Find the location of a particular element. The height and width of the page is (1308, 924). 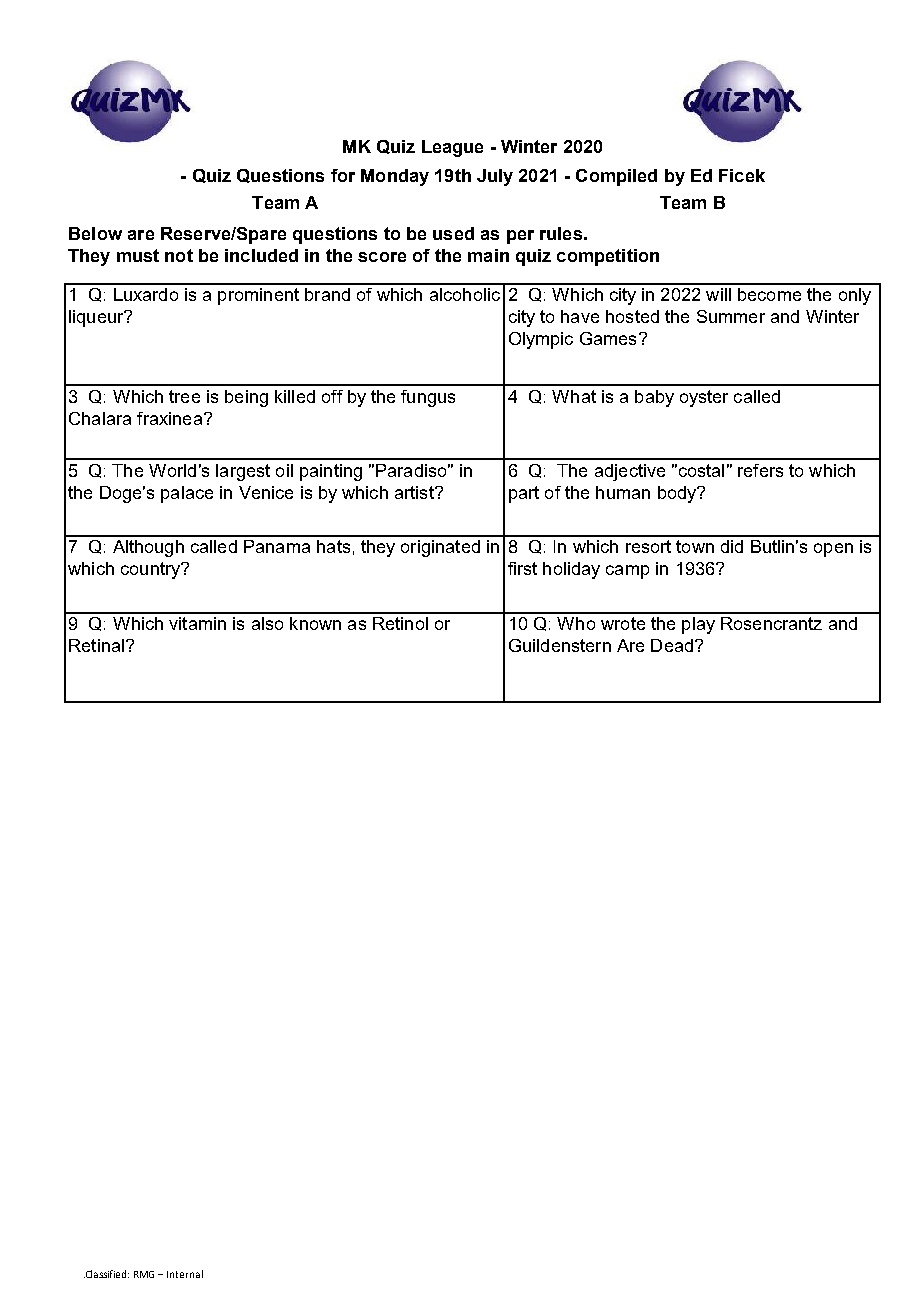

Internal is located at coordinates (185, 1274).
